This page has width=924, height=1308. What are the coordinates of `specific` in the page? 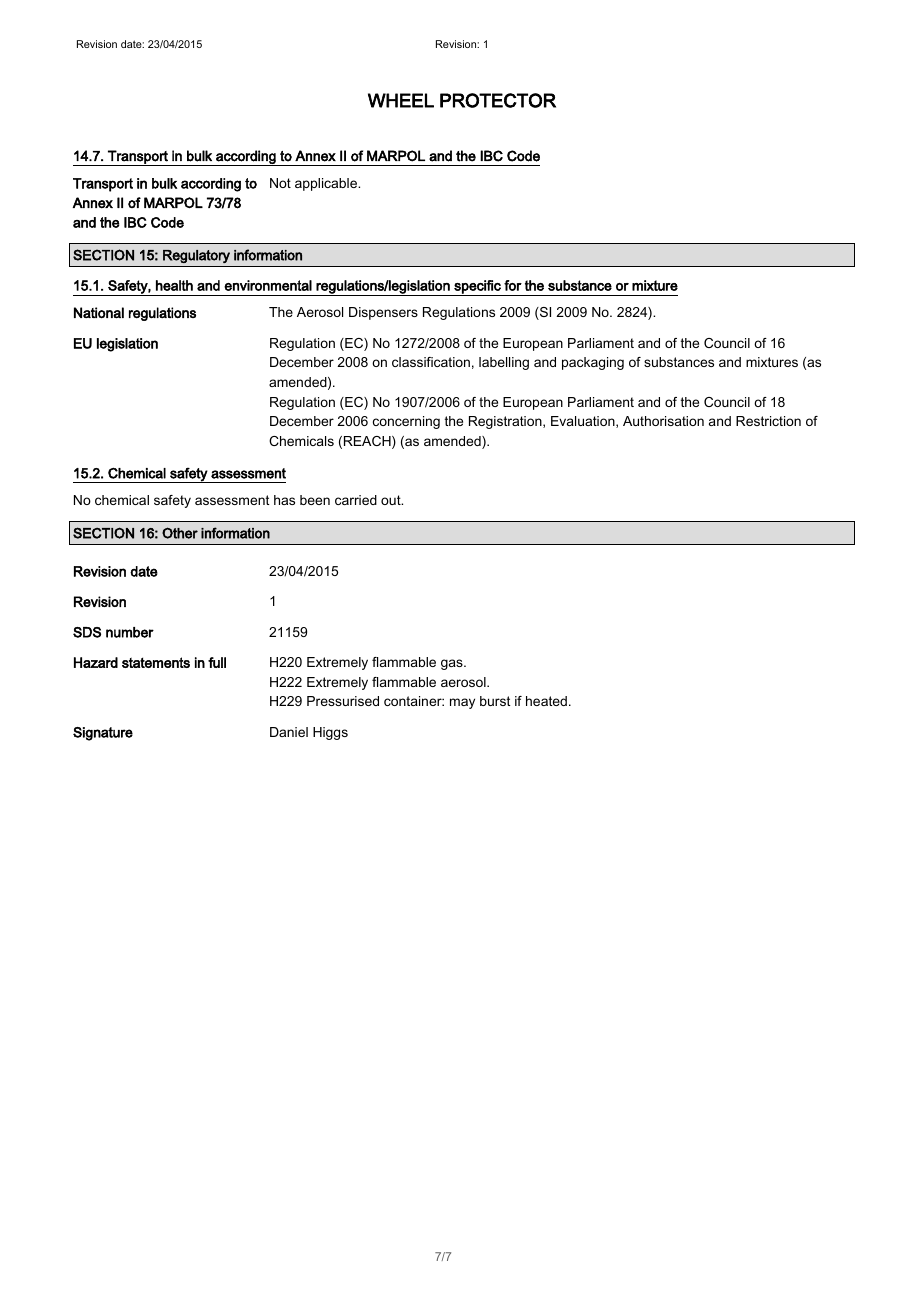 It's located at (477, 288).
